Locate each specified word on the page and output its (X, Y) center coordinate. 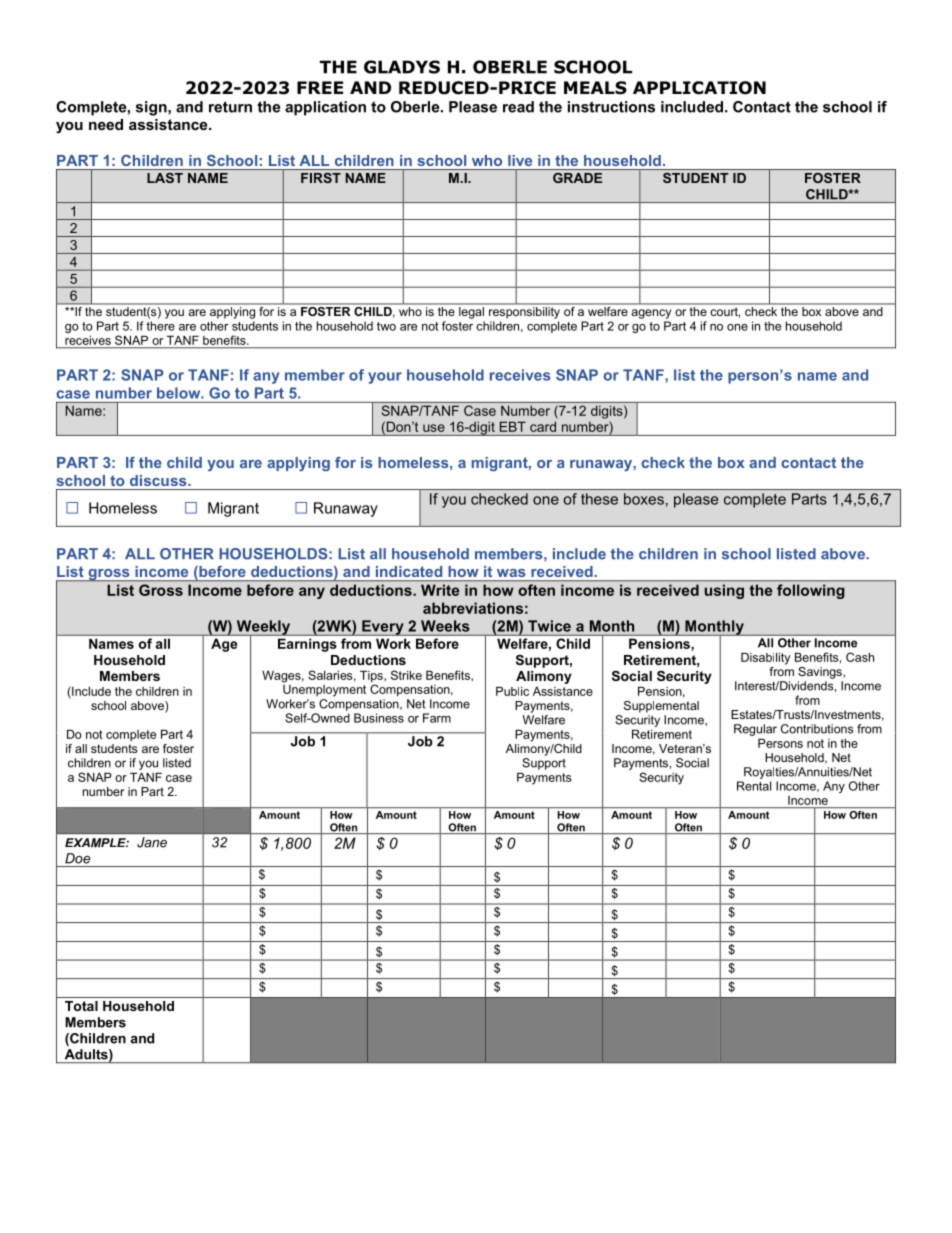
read (518, 107)
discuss (159, 480)
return (230, 107)
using (724, 591)
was (511, 573)
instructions (611, 107)
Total (81, 1006)
